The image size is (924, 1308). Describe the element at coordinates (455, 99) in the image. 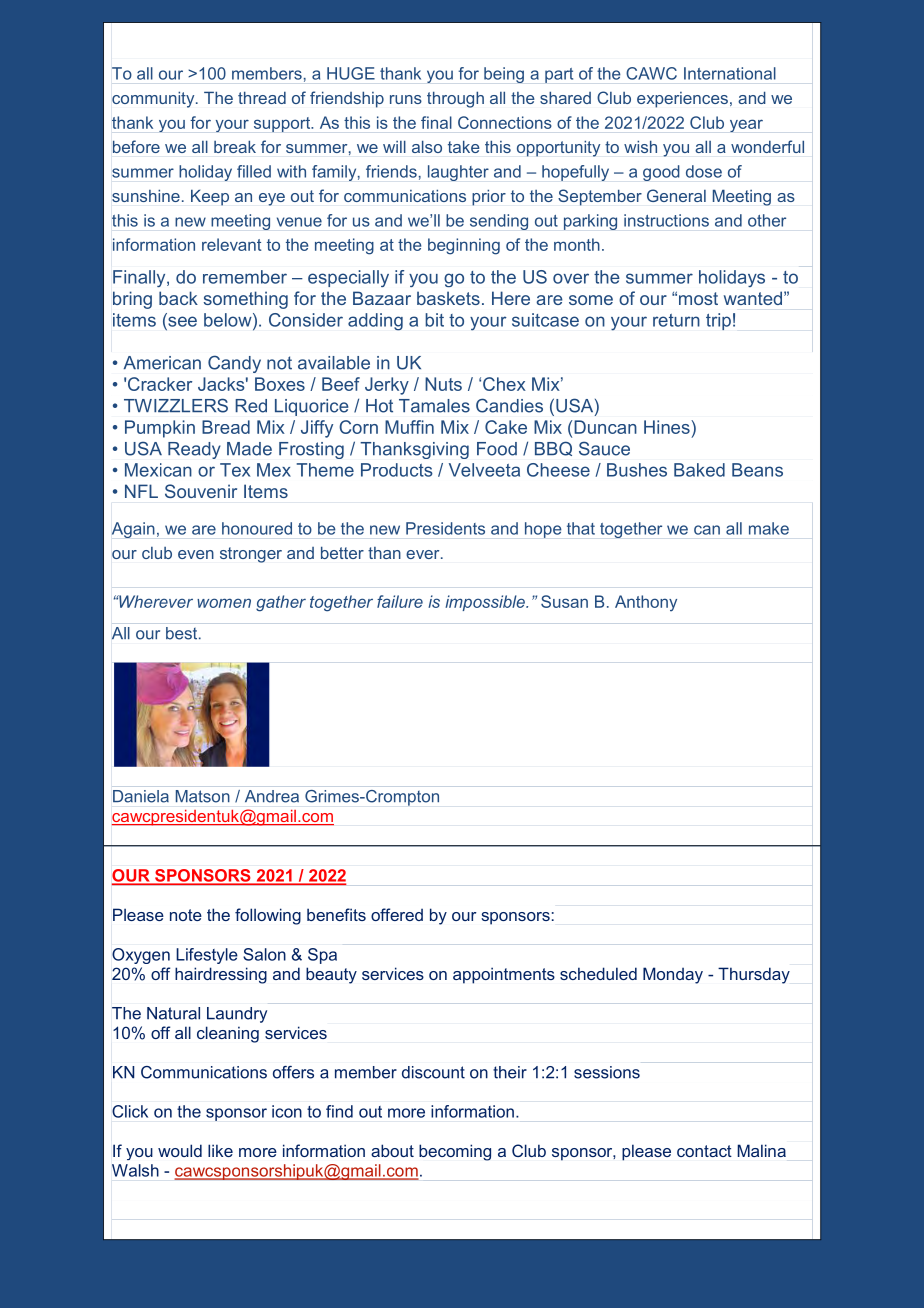

I see `through` at that location.
